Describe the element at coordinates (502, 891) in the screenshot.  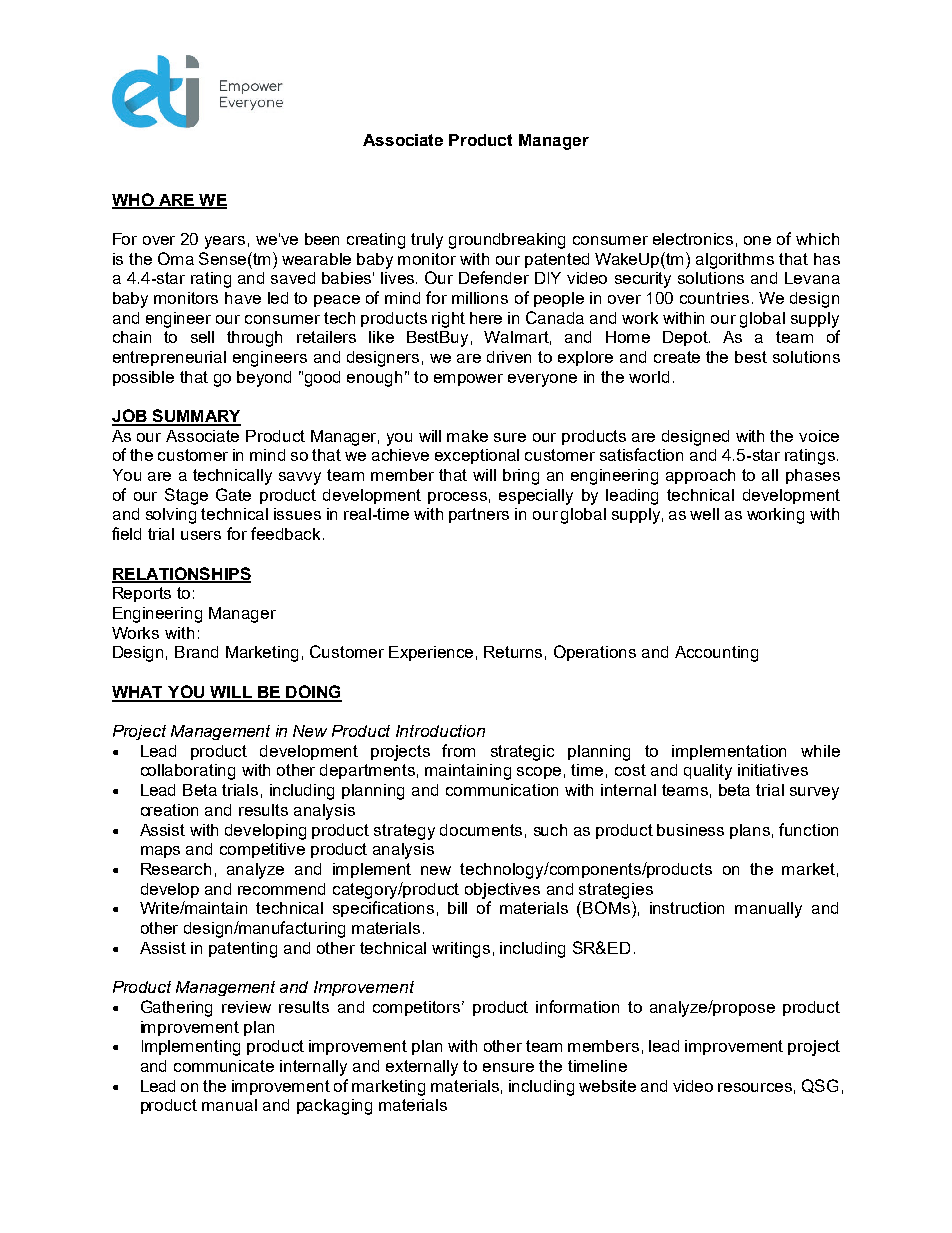
I see `objectives` at that location.
